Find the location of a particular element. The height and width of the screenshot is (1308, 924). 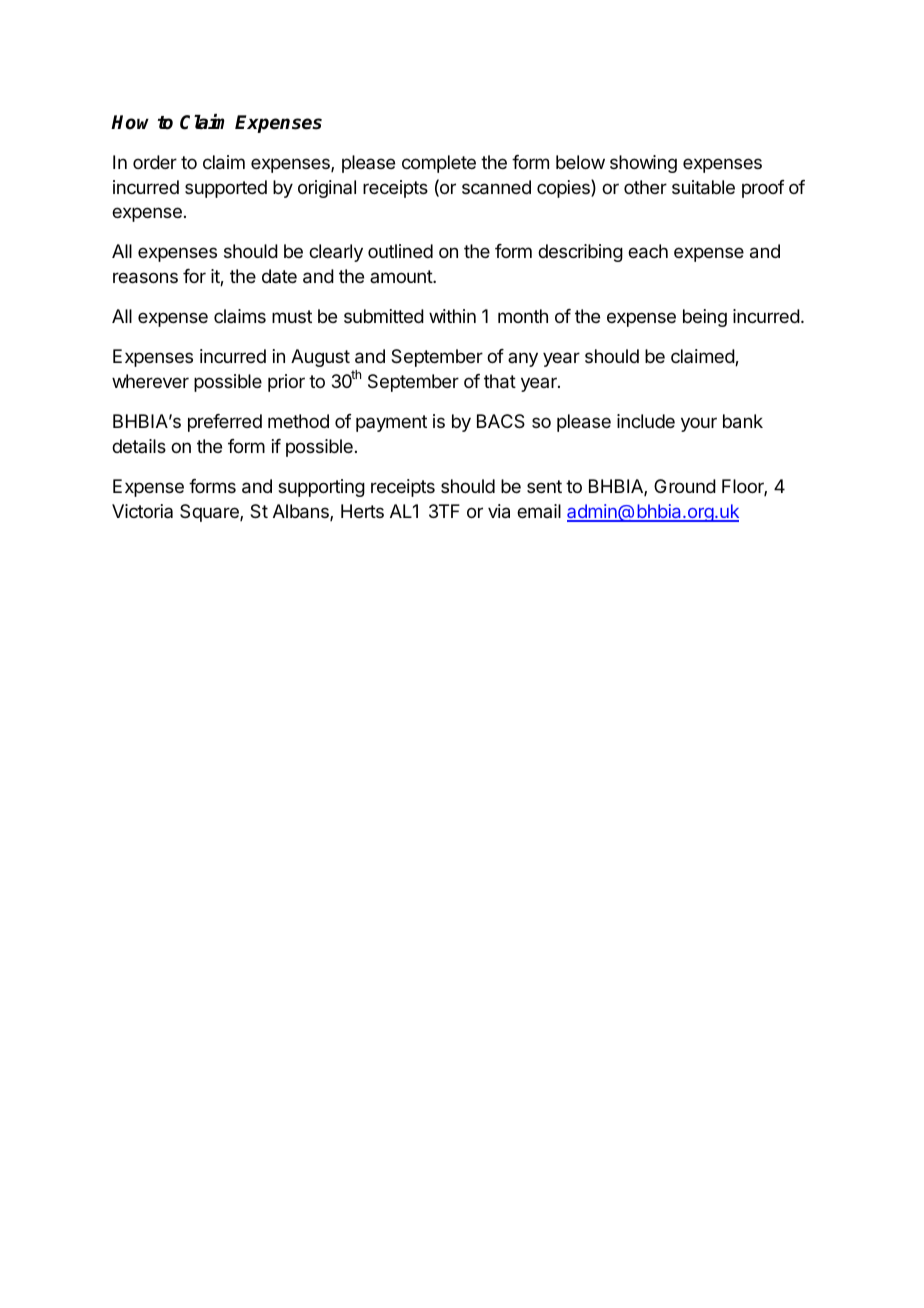

via is located at coordinates (499, 511).
